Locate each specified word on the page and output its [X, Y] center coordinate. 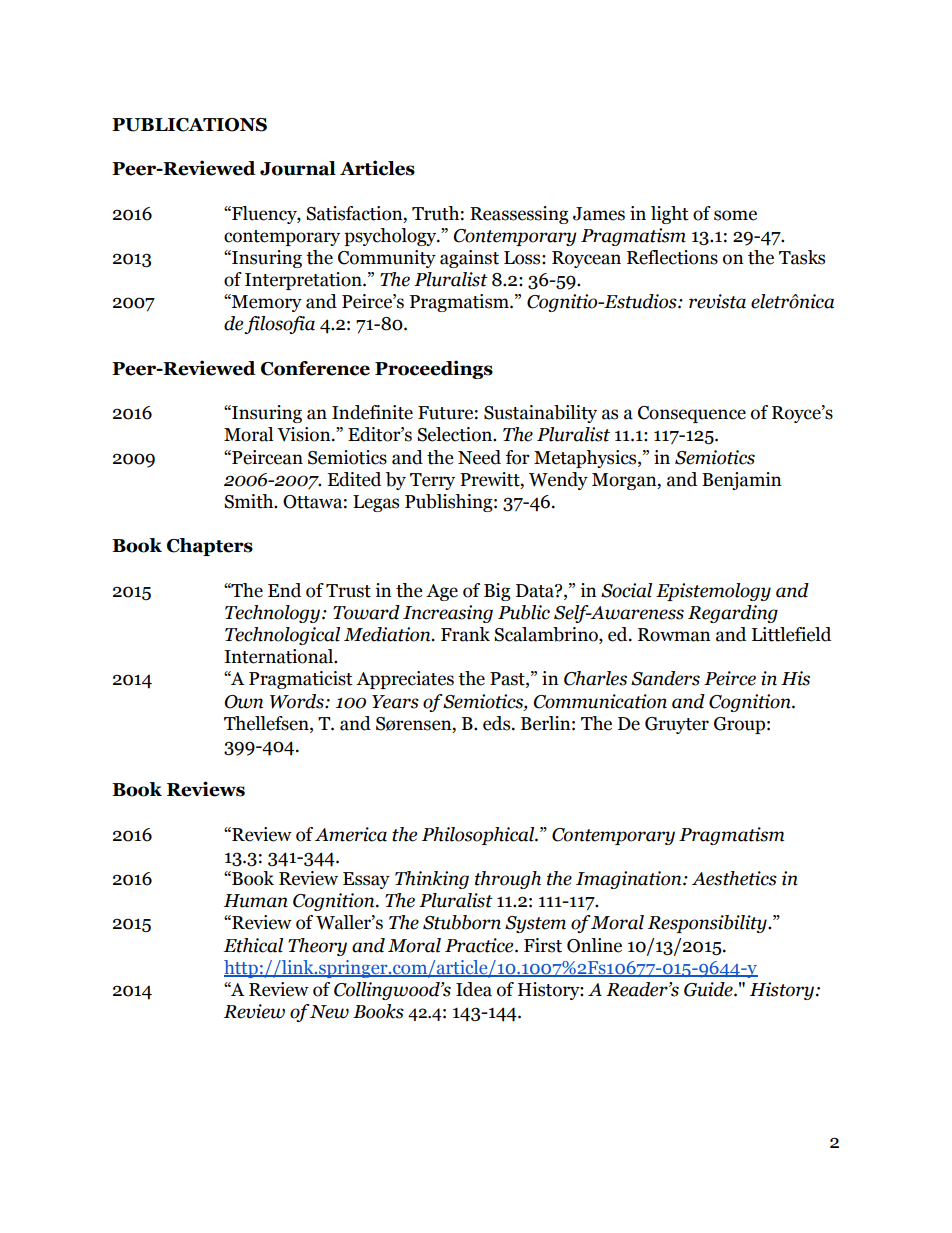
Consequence [692, 414]
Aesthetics [734, 878]
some [735, 215]
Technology [274, 614]
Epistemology [713, 592]
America [351, 834]
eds [498, 723]
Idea [474, 989]
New [329, 1012]
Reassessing [519, 215]
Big [497, 592]
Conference [315, 368]
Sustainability [540, 414]
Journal [298, 168]
